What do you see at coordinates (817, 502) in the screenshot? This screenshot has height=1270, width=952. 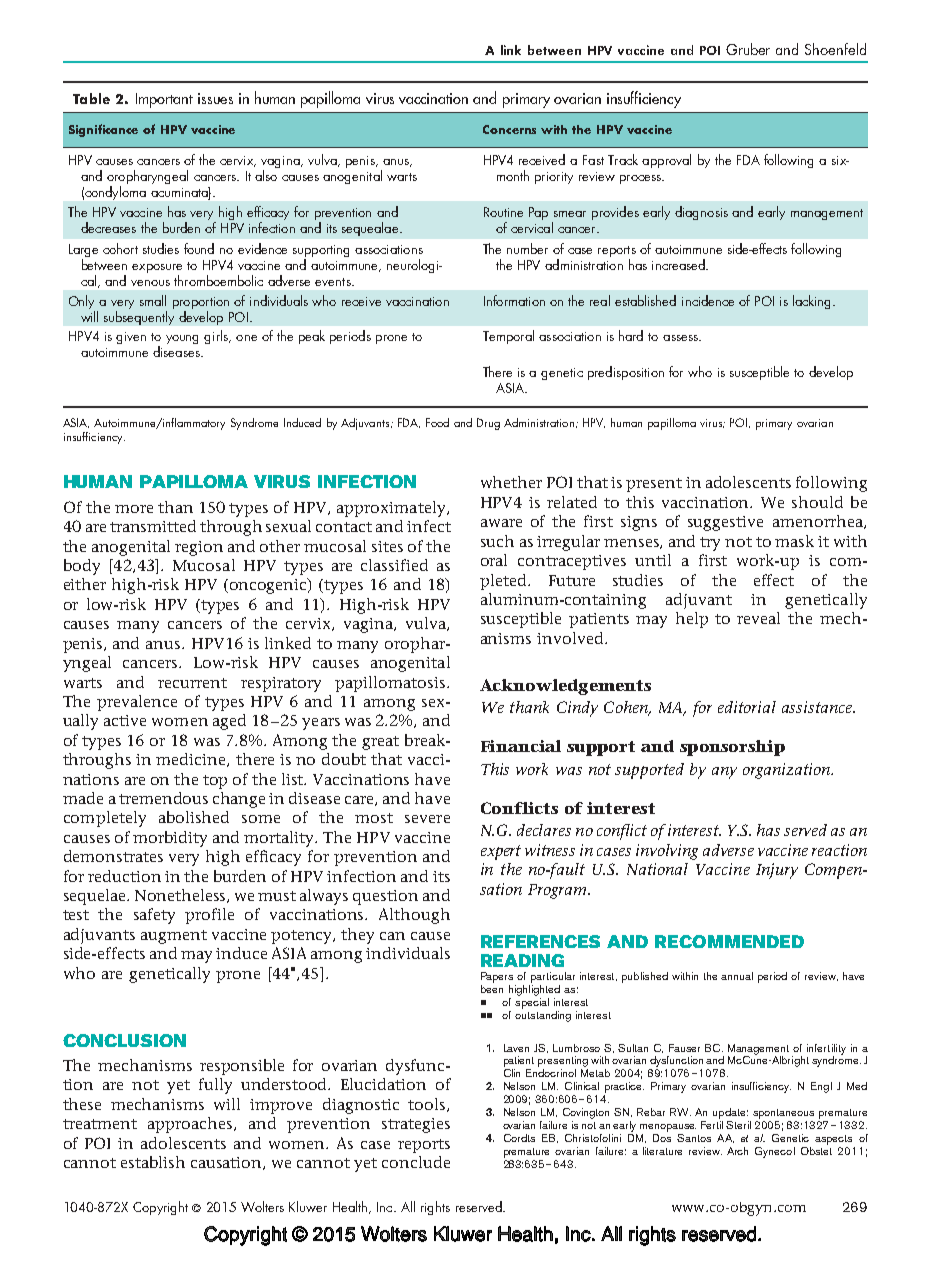 I see `should` at bounding box center [817, 502].
